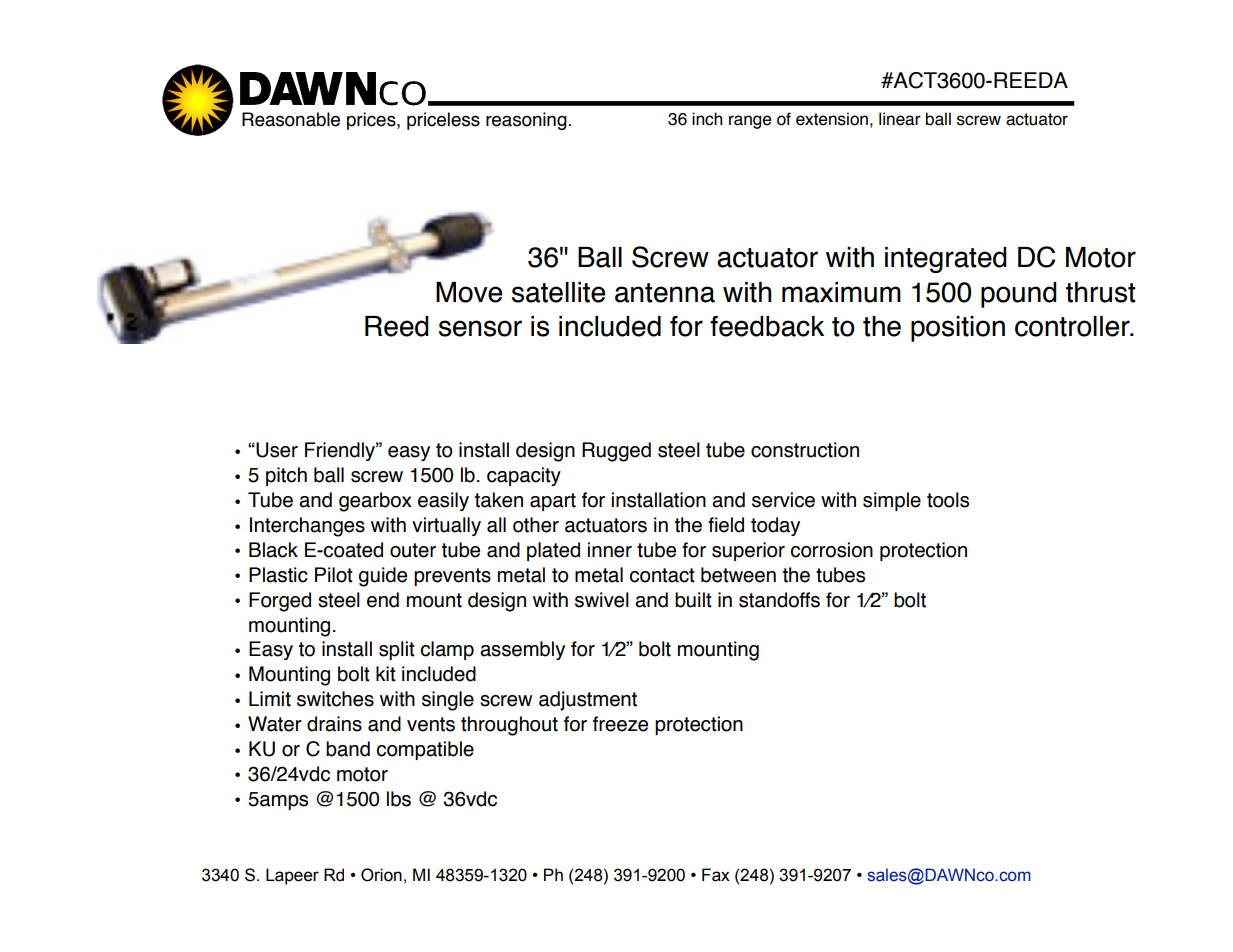  What do you see at coordinates (381, 875) in the screenshot?
I see `Orion` at bounding box center [381, 875].
